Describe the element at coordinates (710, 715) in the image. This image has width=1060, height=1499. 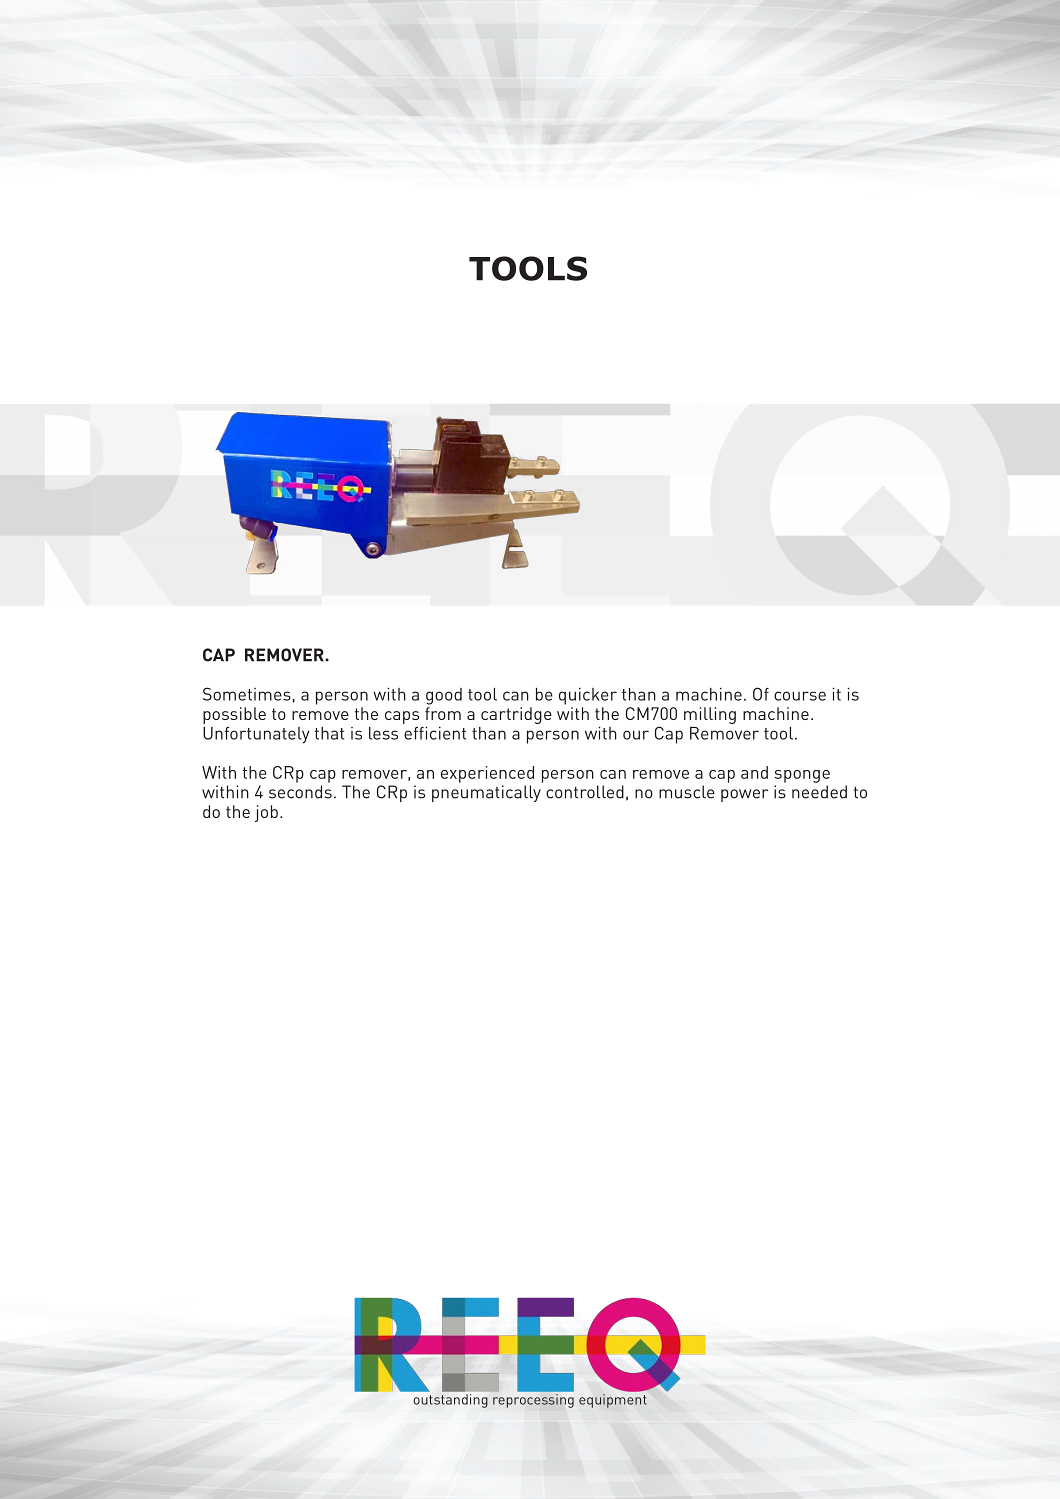
I see `milling` at that location.
